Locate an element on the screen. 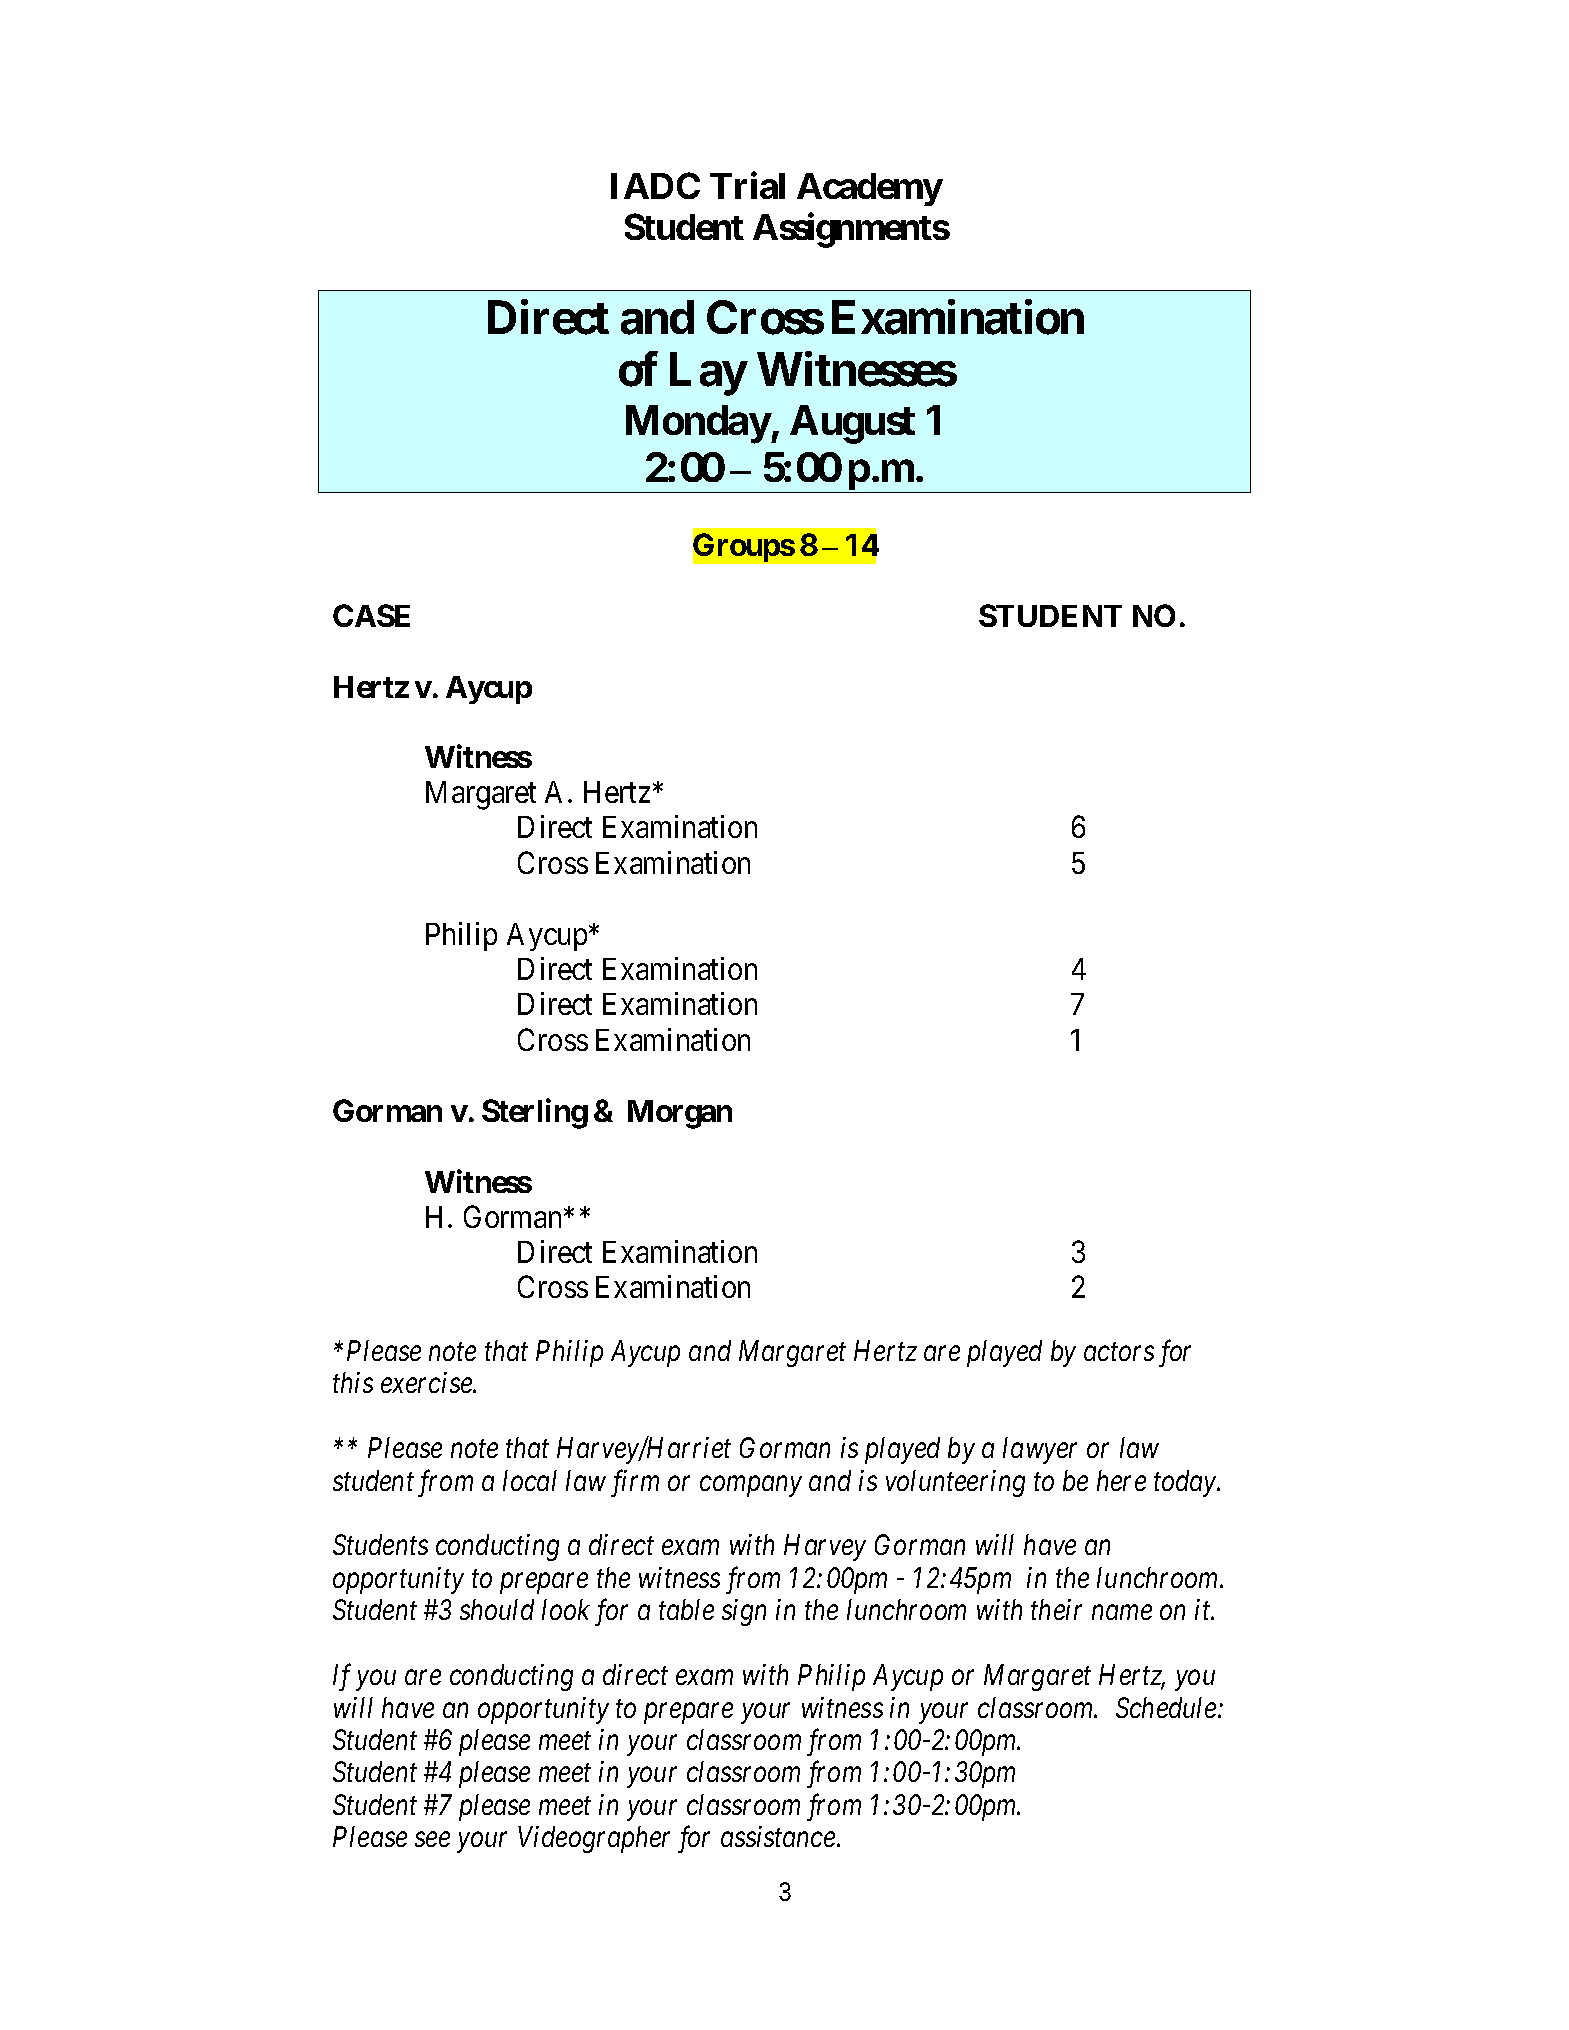  see is located at coordinates (432, 1840).
